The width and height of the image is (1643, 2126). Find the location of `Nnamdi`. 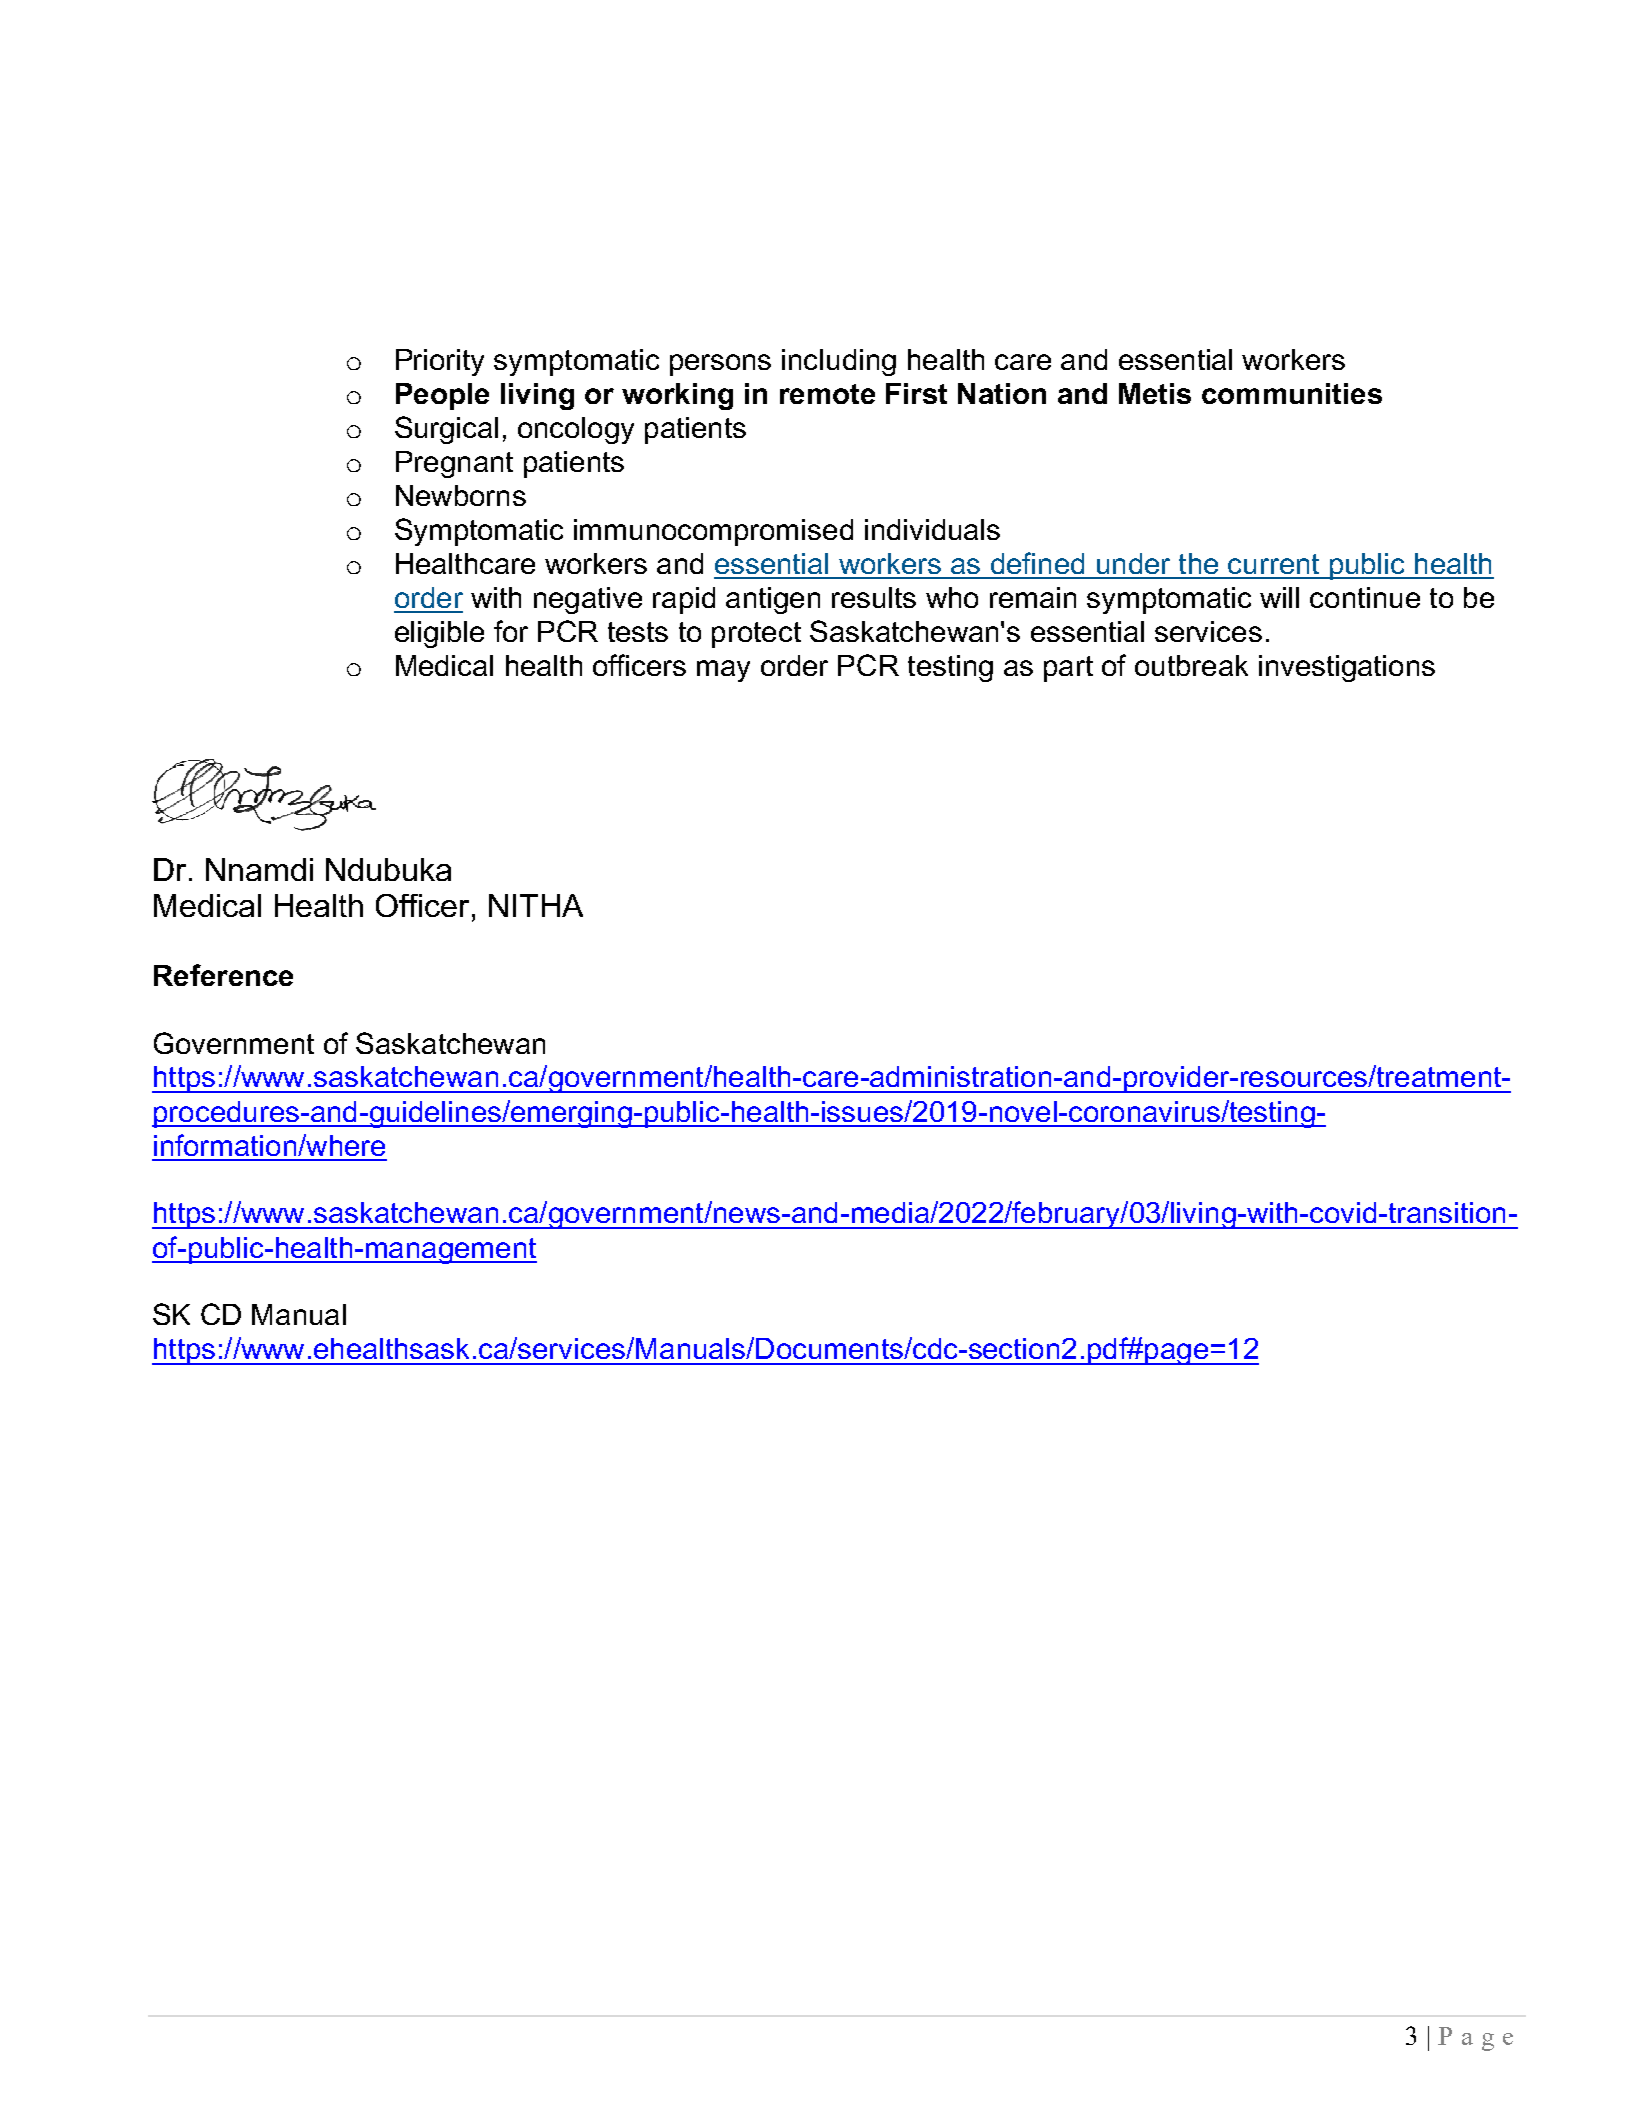

Nnamdi is located at coordinates (259, 869).
